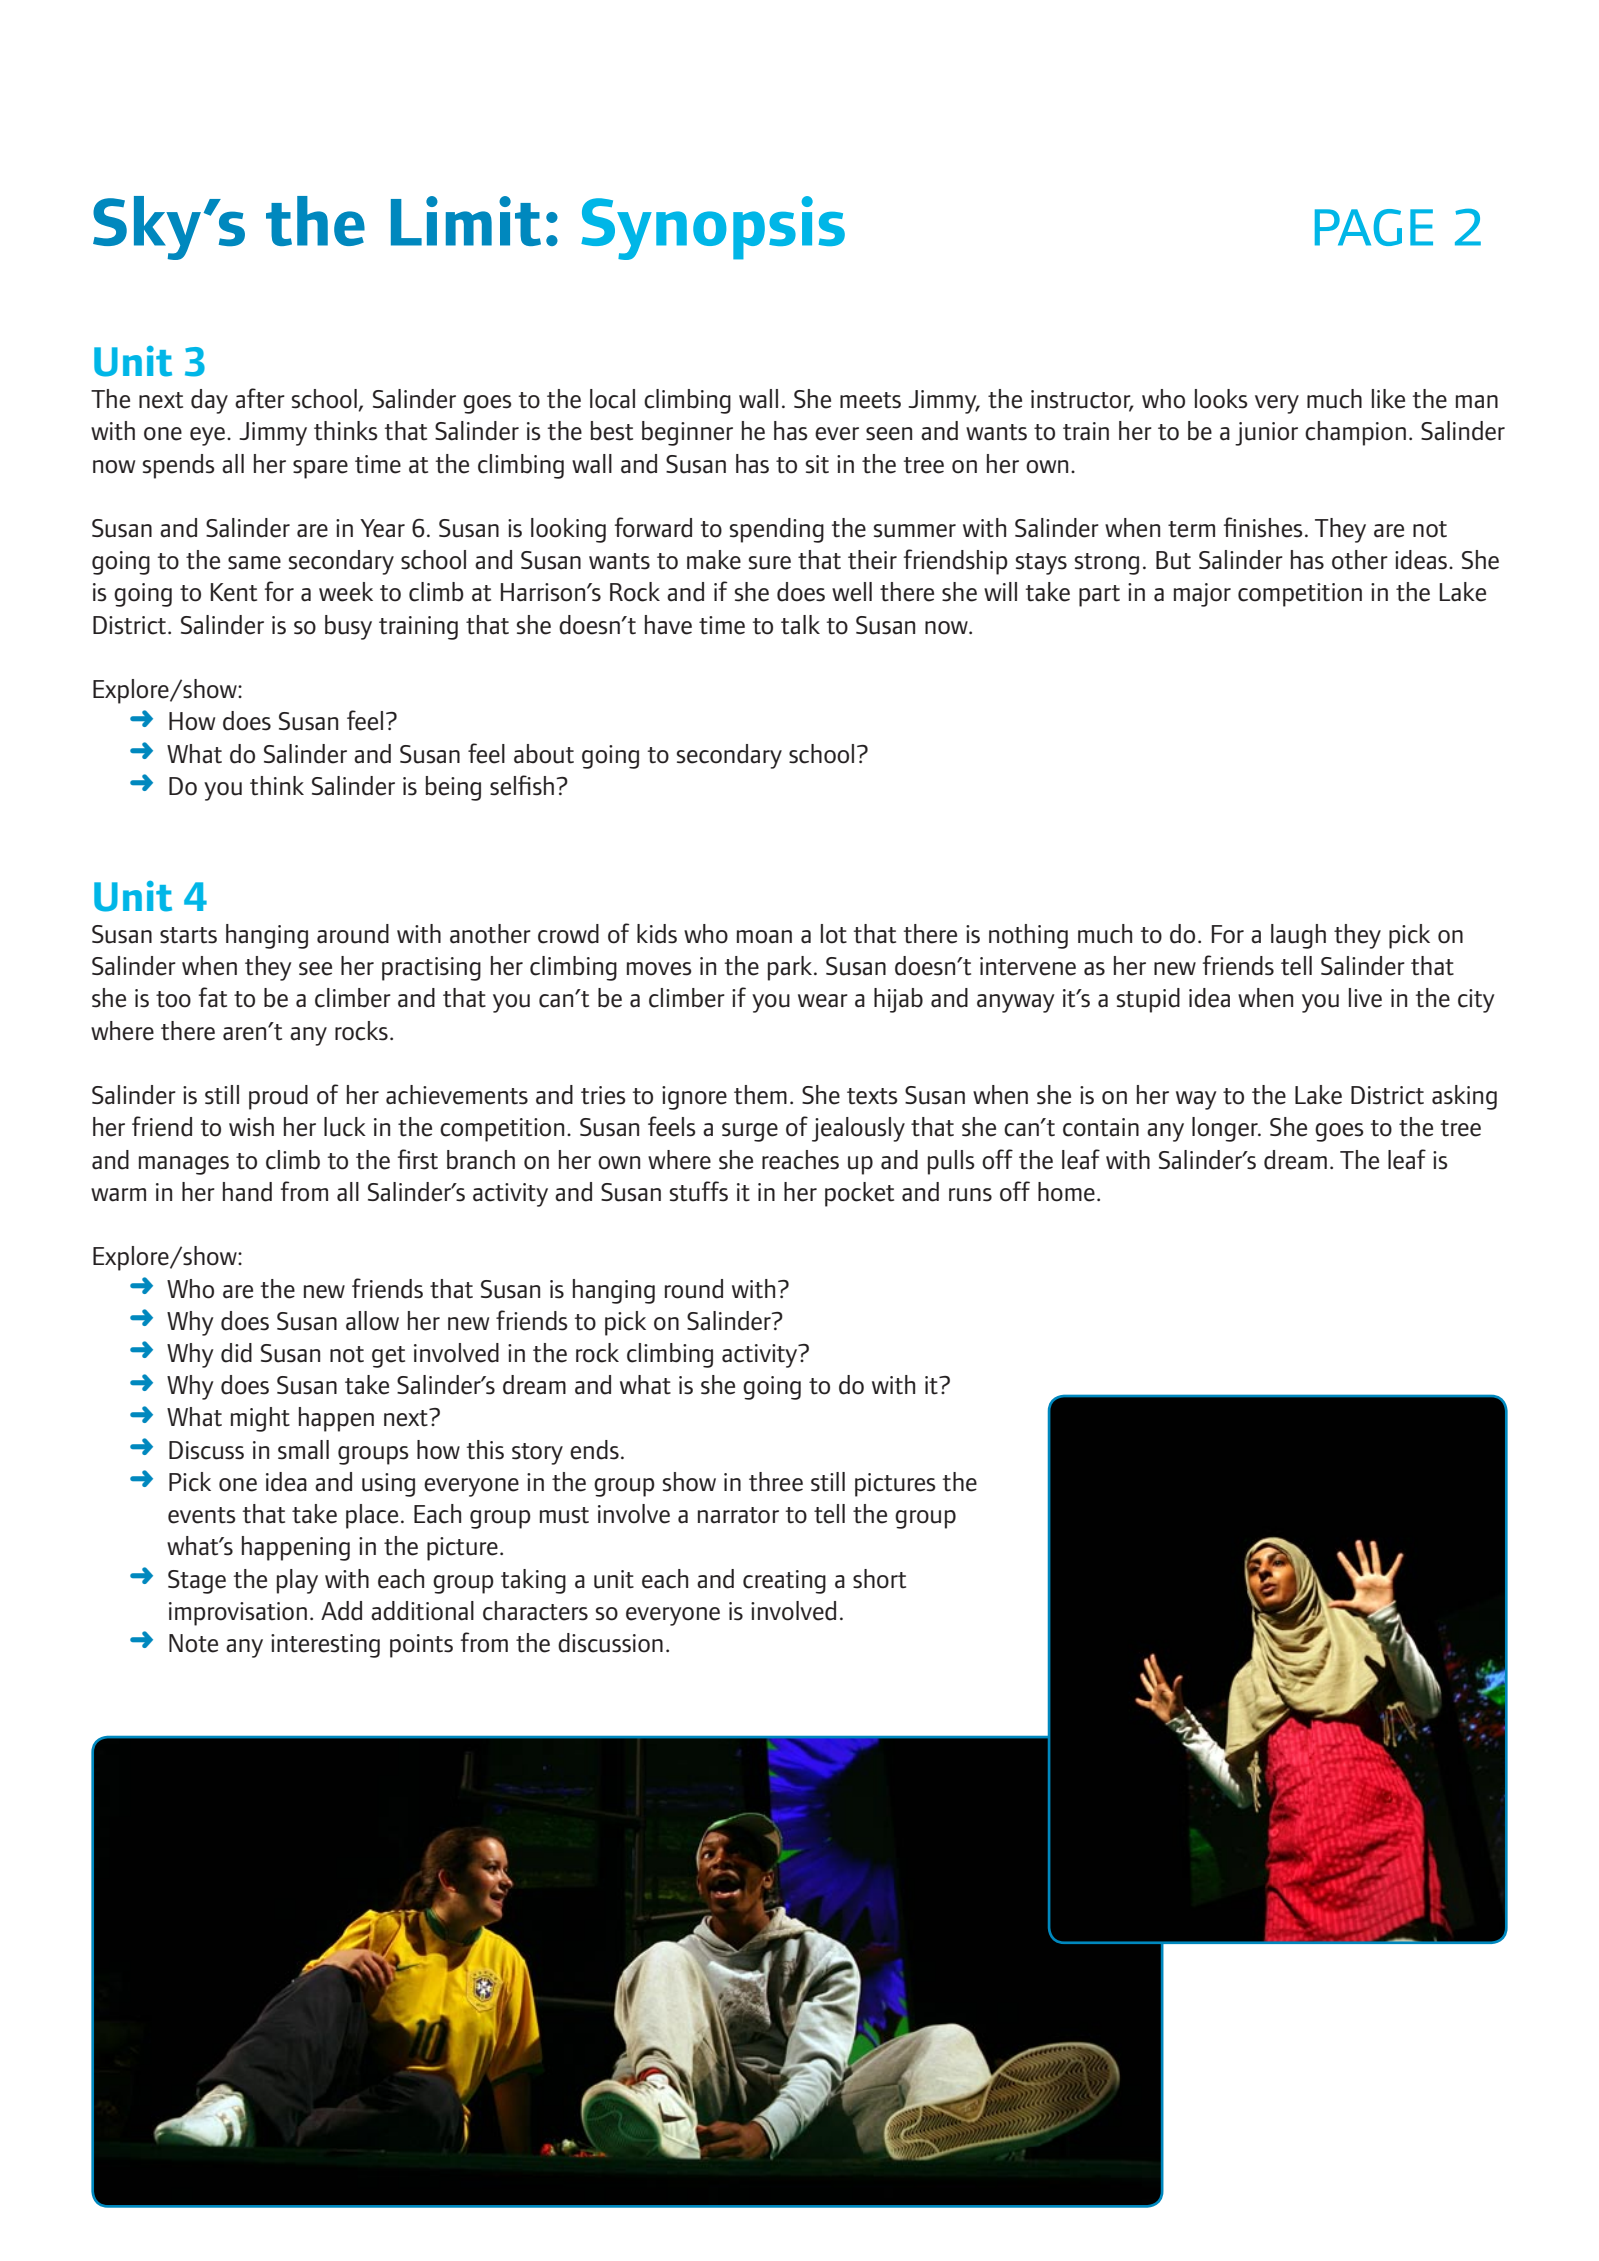 The image size is (1599, 2261). I want to click on laugh, so click(1298, 936).
